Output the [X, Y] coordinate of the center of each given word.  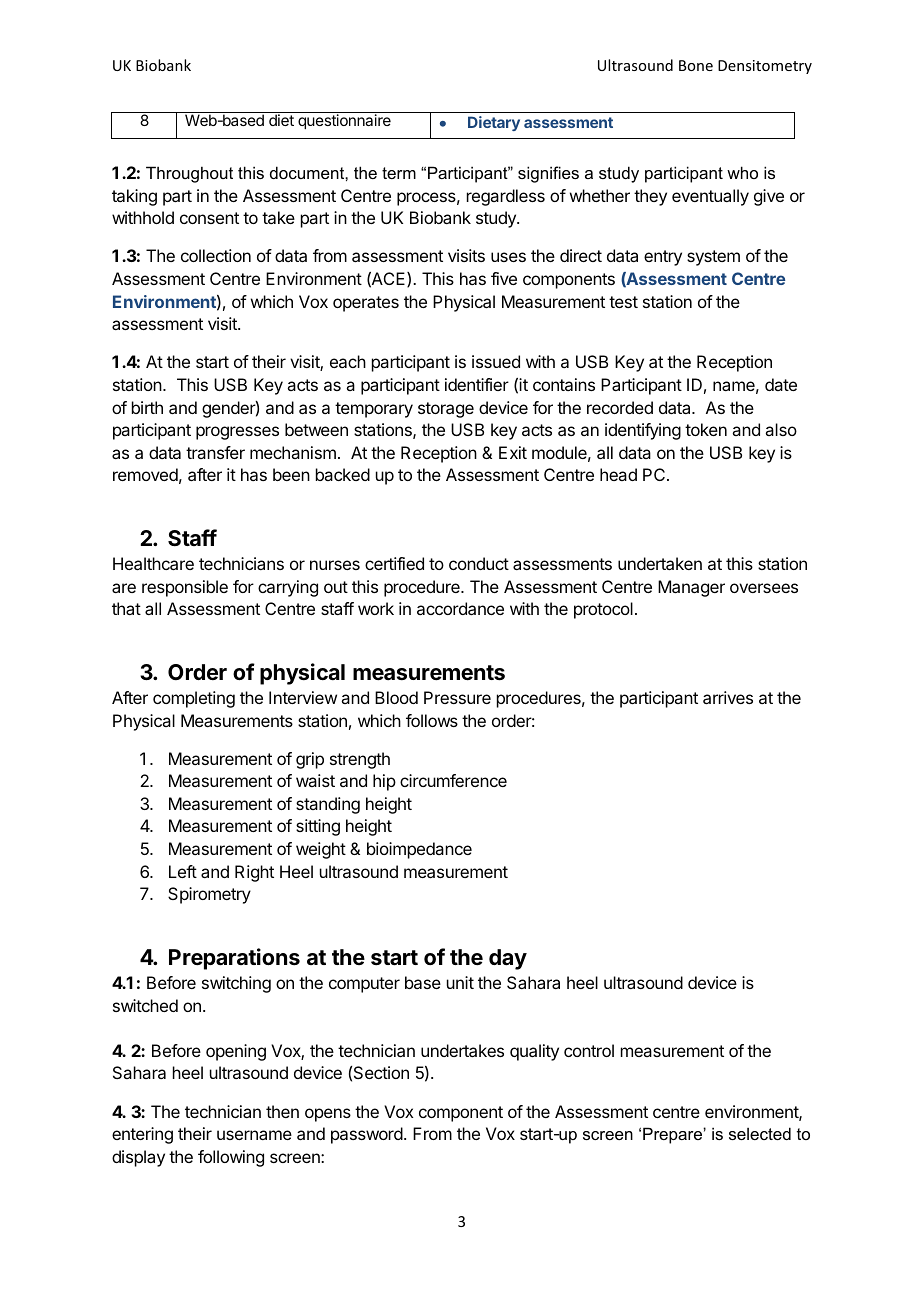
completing [194, 699]
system [713, 258]
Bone [696, 65]
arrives [728, 697]
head [618, 474]
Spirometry [209, 895]
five [504, 278]
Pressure [457, 697]
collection [216, 255]
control [589, 1050]
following [231, 1158]
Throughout [189, 174]
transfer [215, 452]
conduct [479, 563]
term [399, 173]
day [508, 959]
